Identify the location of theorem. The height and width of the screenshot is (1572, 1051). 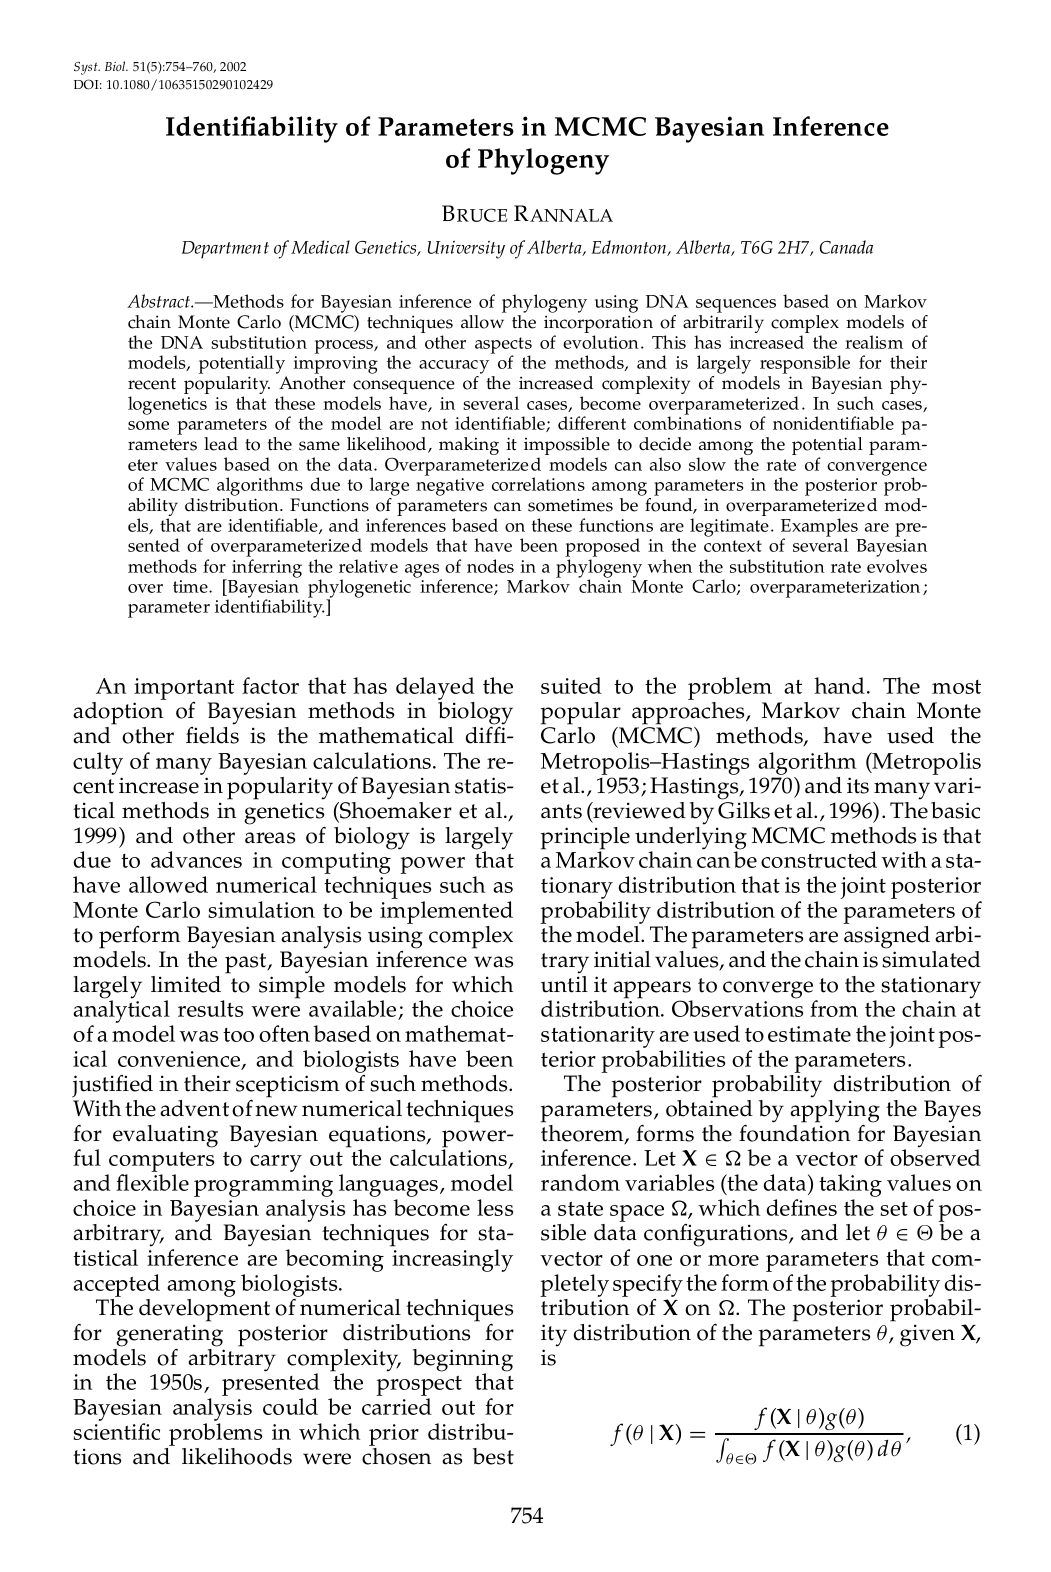
(583, 1134).
